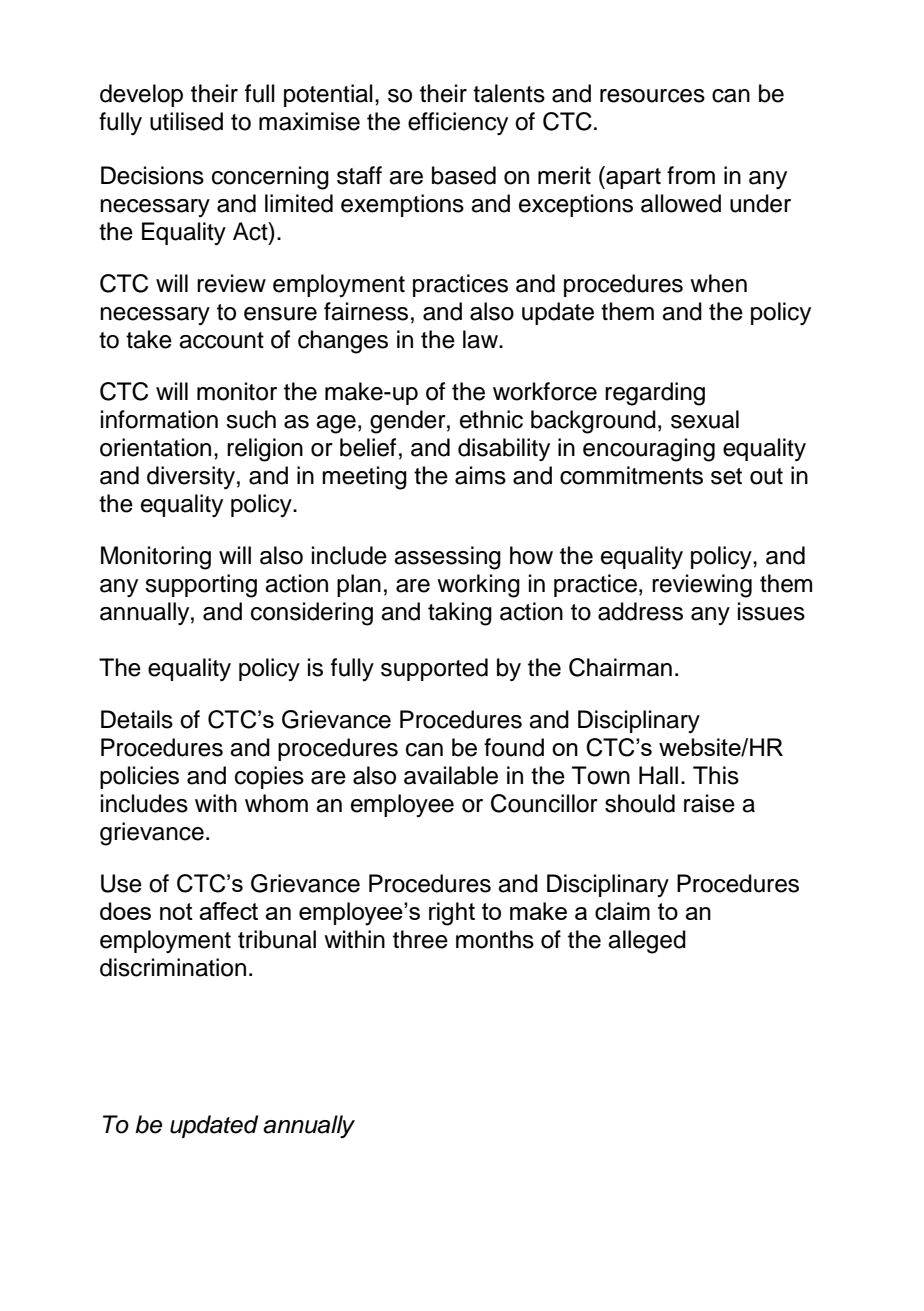  Describe the element at coordinates (458, 123) in the document. I see `efficiency` at that location.
